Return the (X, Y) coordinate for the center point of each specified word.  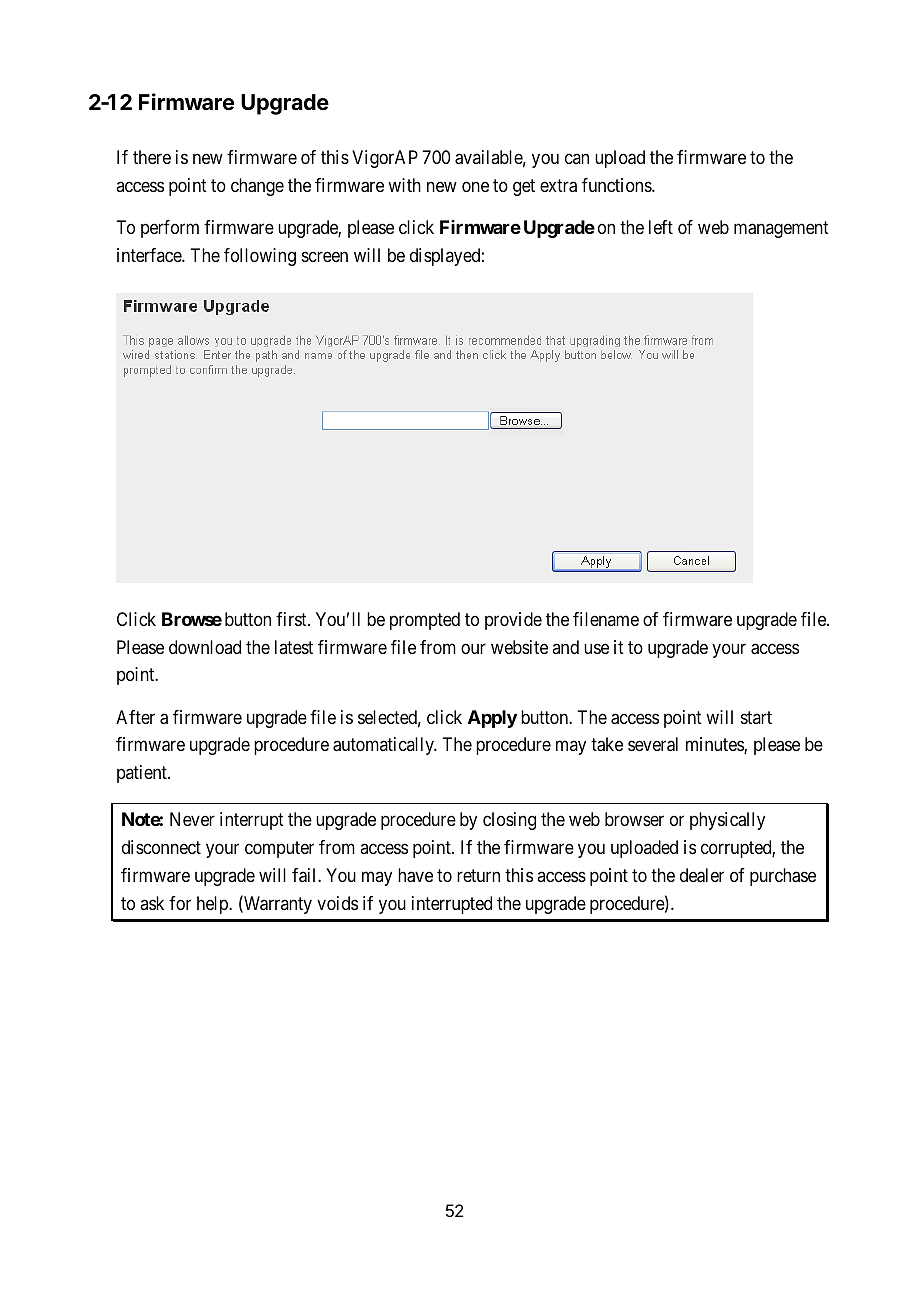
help (213, 905)
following (260, 257)
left (661, 227)
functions (617, 185)
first (292, 619)
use (596, 648)
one (475, 187)
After (135, 717)
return (478, 875)
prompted (425, 621)
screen (325, 257)
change (257, 187)
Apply (492, 719)
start (756, 717)
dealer (702, 875)
